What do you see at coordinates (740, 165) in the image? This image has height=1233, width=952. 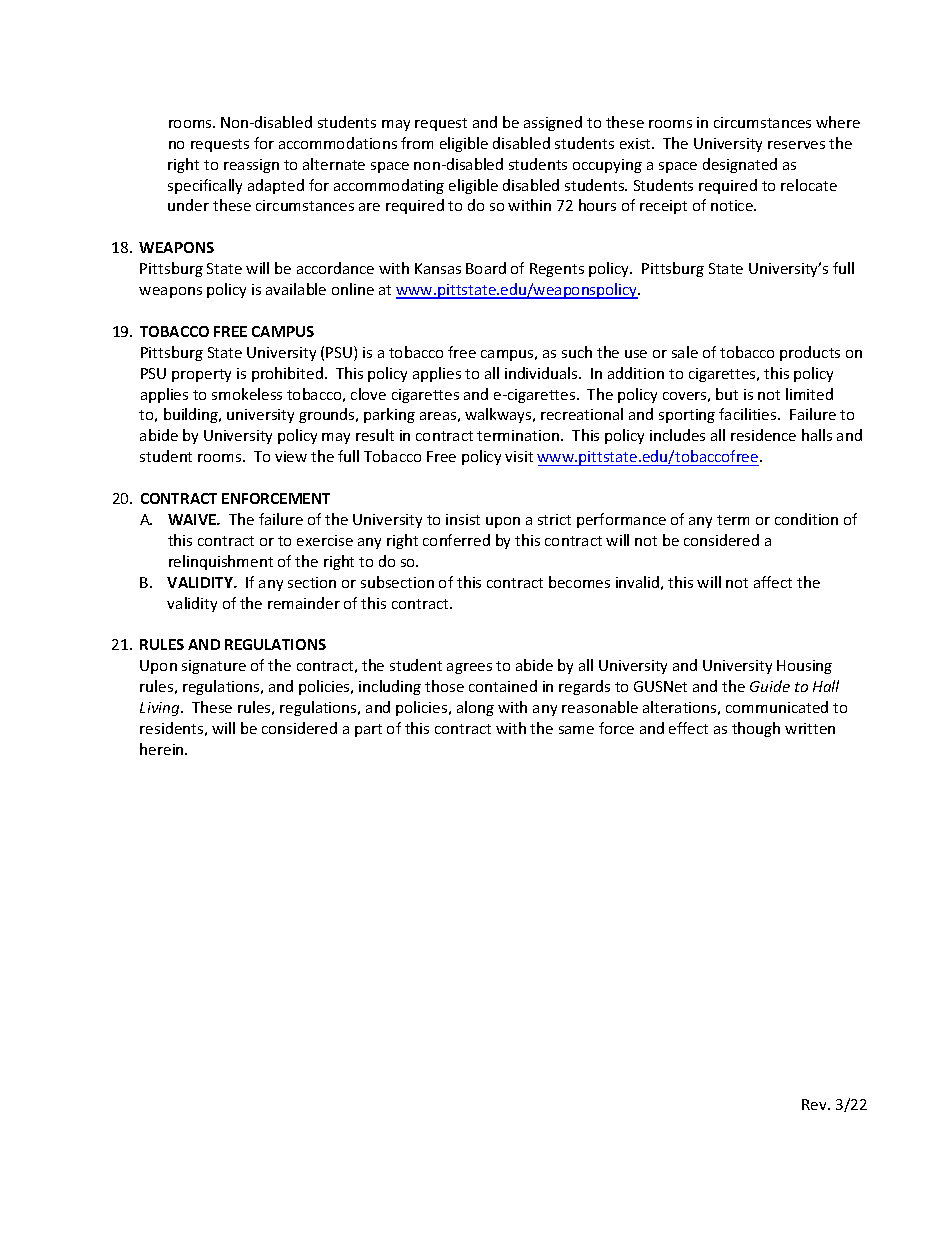 I see `designated` at bounding box center [740, 165].
